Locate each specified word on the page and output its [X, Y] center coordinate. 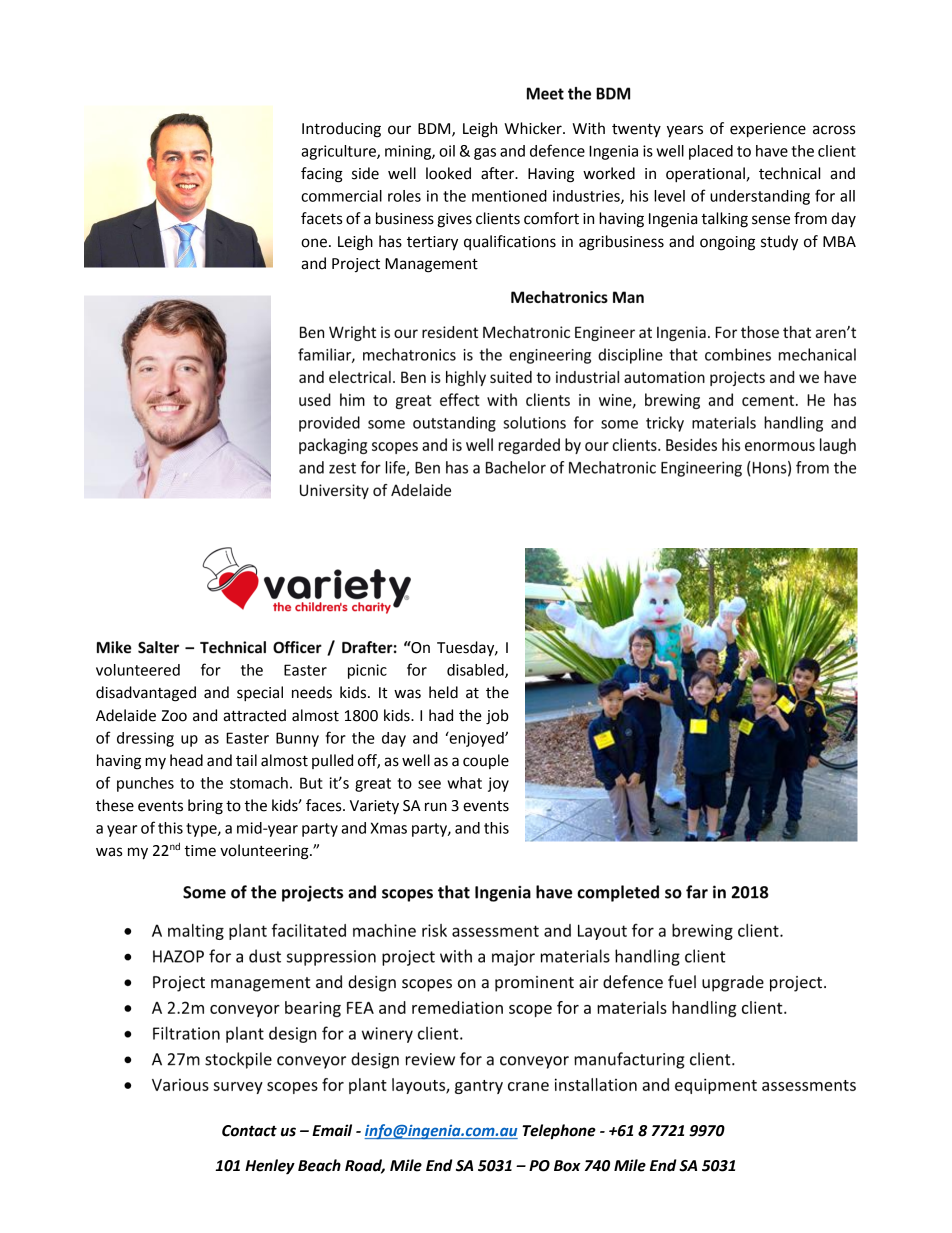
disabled [476, 671]
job [497, 717]
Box [567, 1166]
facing [322, 175]
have [772, 151]
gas [485, 154]
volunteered [138, 670]
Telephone [559, 1132]
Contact [249, 1131]
